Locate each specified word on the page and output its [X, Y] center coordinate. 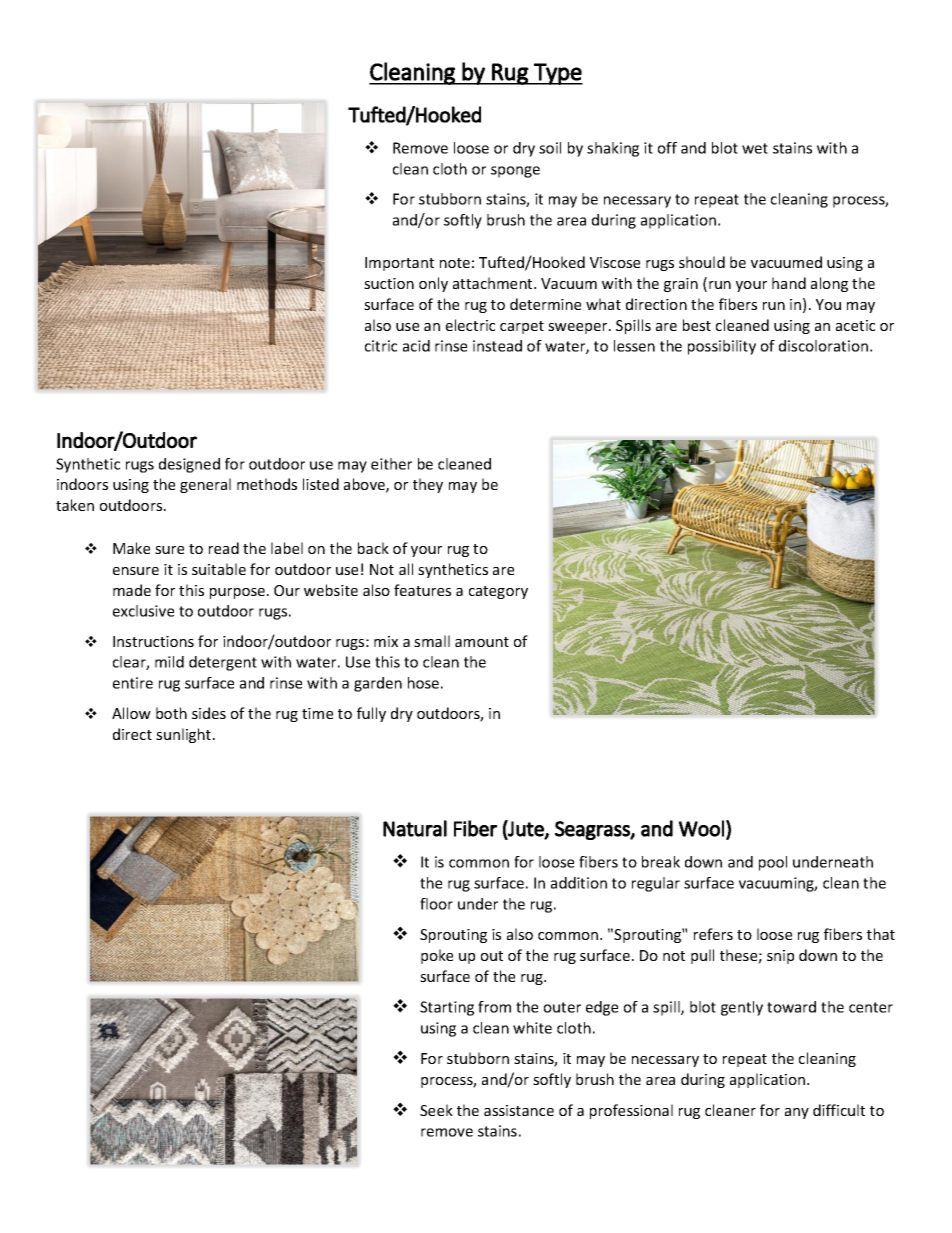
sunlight [185, 735]
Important [399, 264]
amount [482, 642]
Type [557, 74]
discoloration [823, 346]
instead [497, 346]
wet [755, 148]
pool [773, 863]
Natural [415, 828]
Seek [436, 1110]
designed [189, 465]
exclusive [143, 611]
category [498, 592]
